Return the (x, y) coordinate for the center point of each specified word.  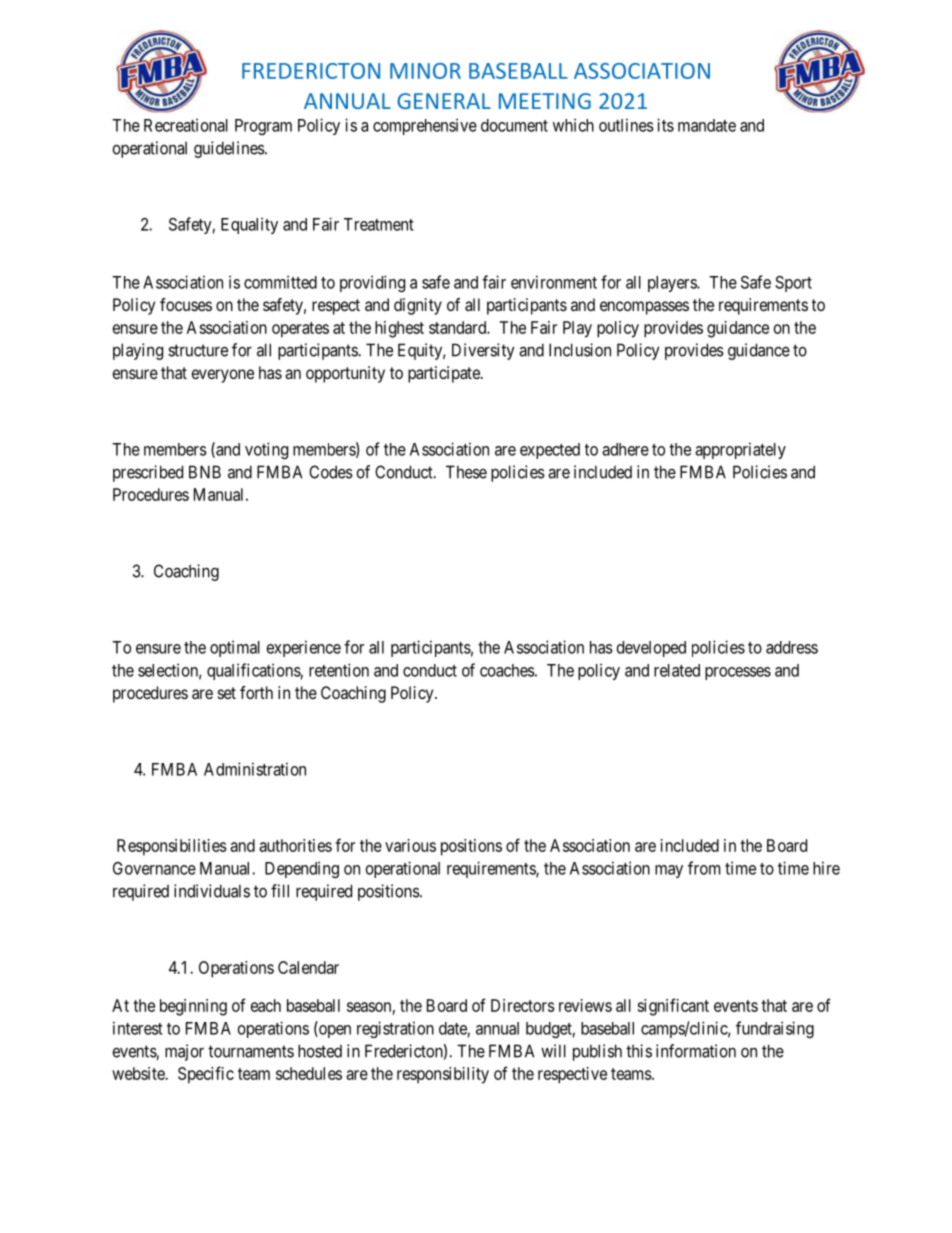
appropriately (740, 450)
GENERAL (444, 101)
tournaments (251, 1051)
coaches (507, 670)
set (227, 693)
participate (445, 374)
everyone (223, 376)
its (665, 125)
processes (738, 673)
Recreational (186, 125)
